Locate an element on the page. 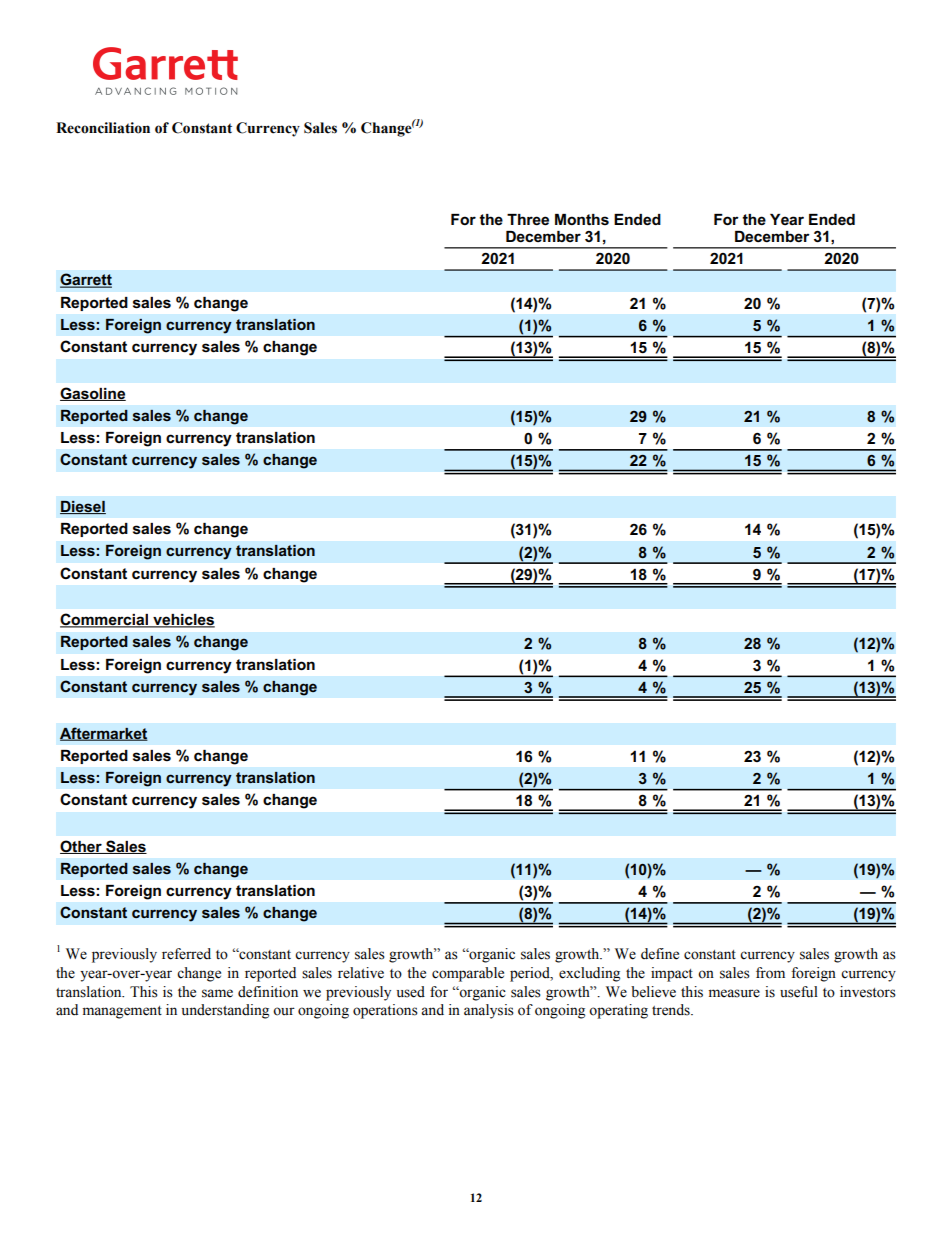 This image has height=1233, width=952. same is located at coordinates (217, 993).
